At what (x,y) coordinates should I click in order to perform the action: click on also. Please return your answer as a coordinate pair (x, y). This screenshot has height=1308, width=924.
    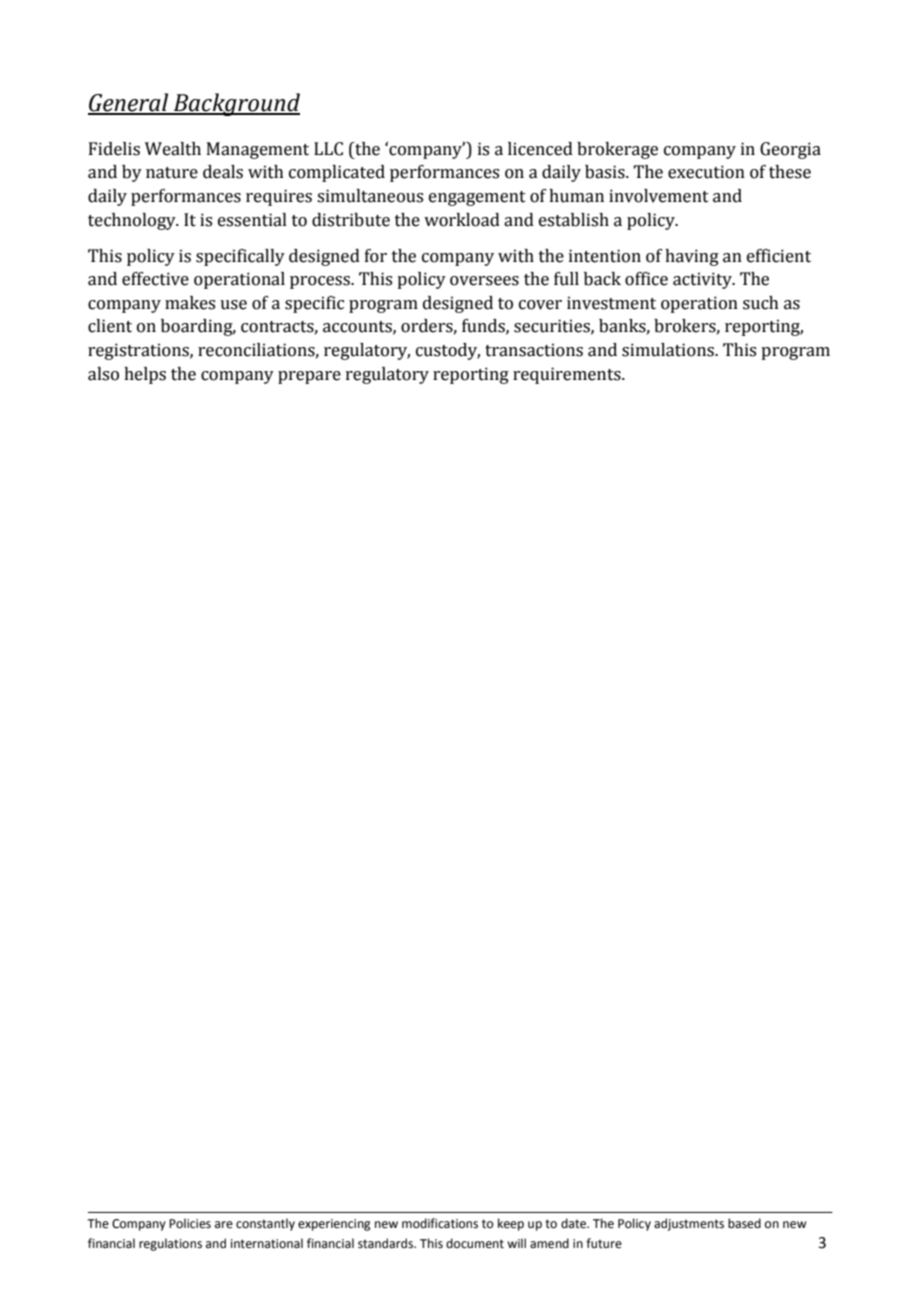
    Looking at the image, I should click on (103, 374).
